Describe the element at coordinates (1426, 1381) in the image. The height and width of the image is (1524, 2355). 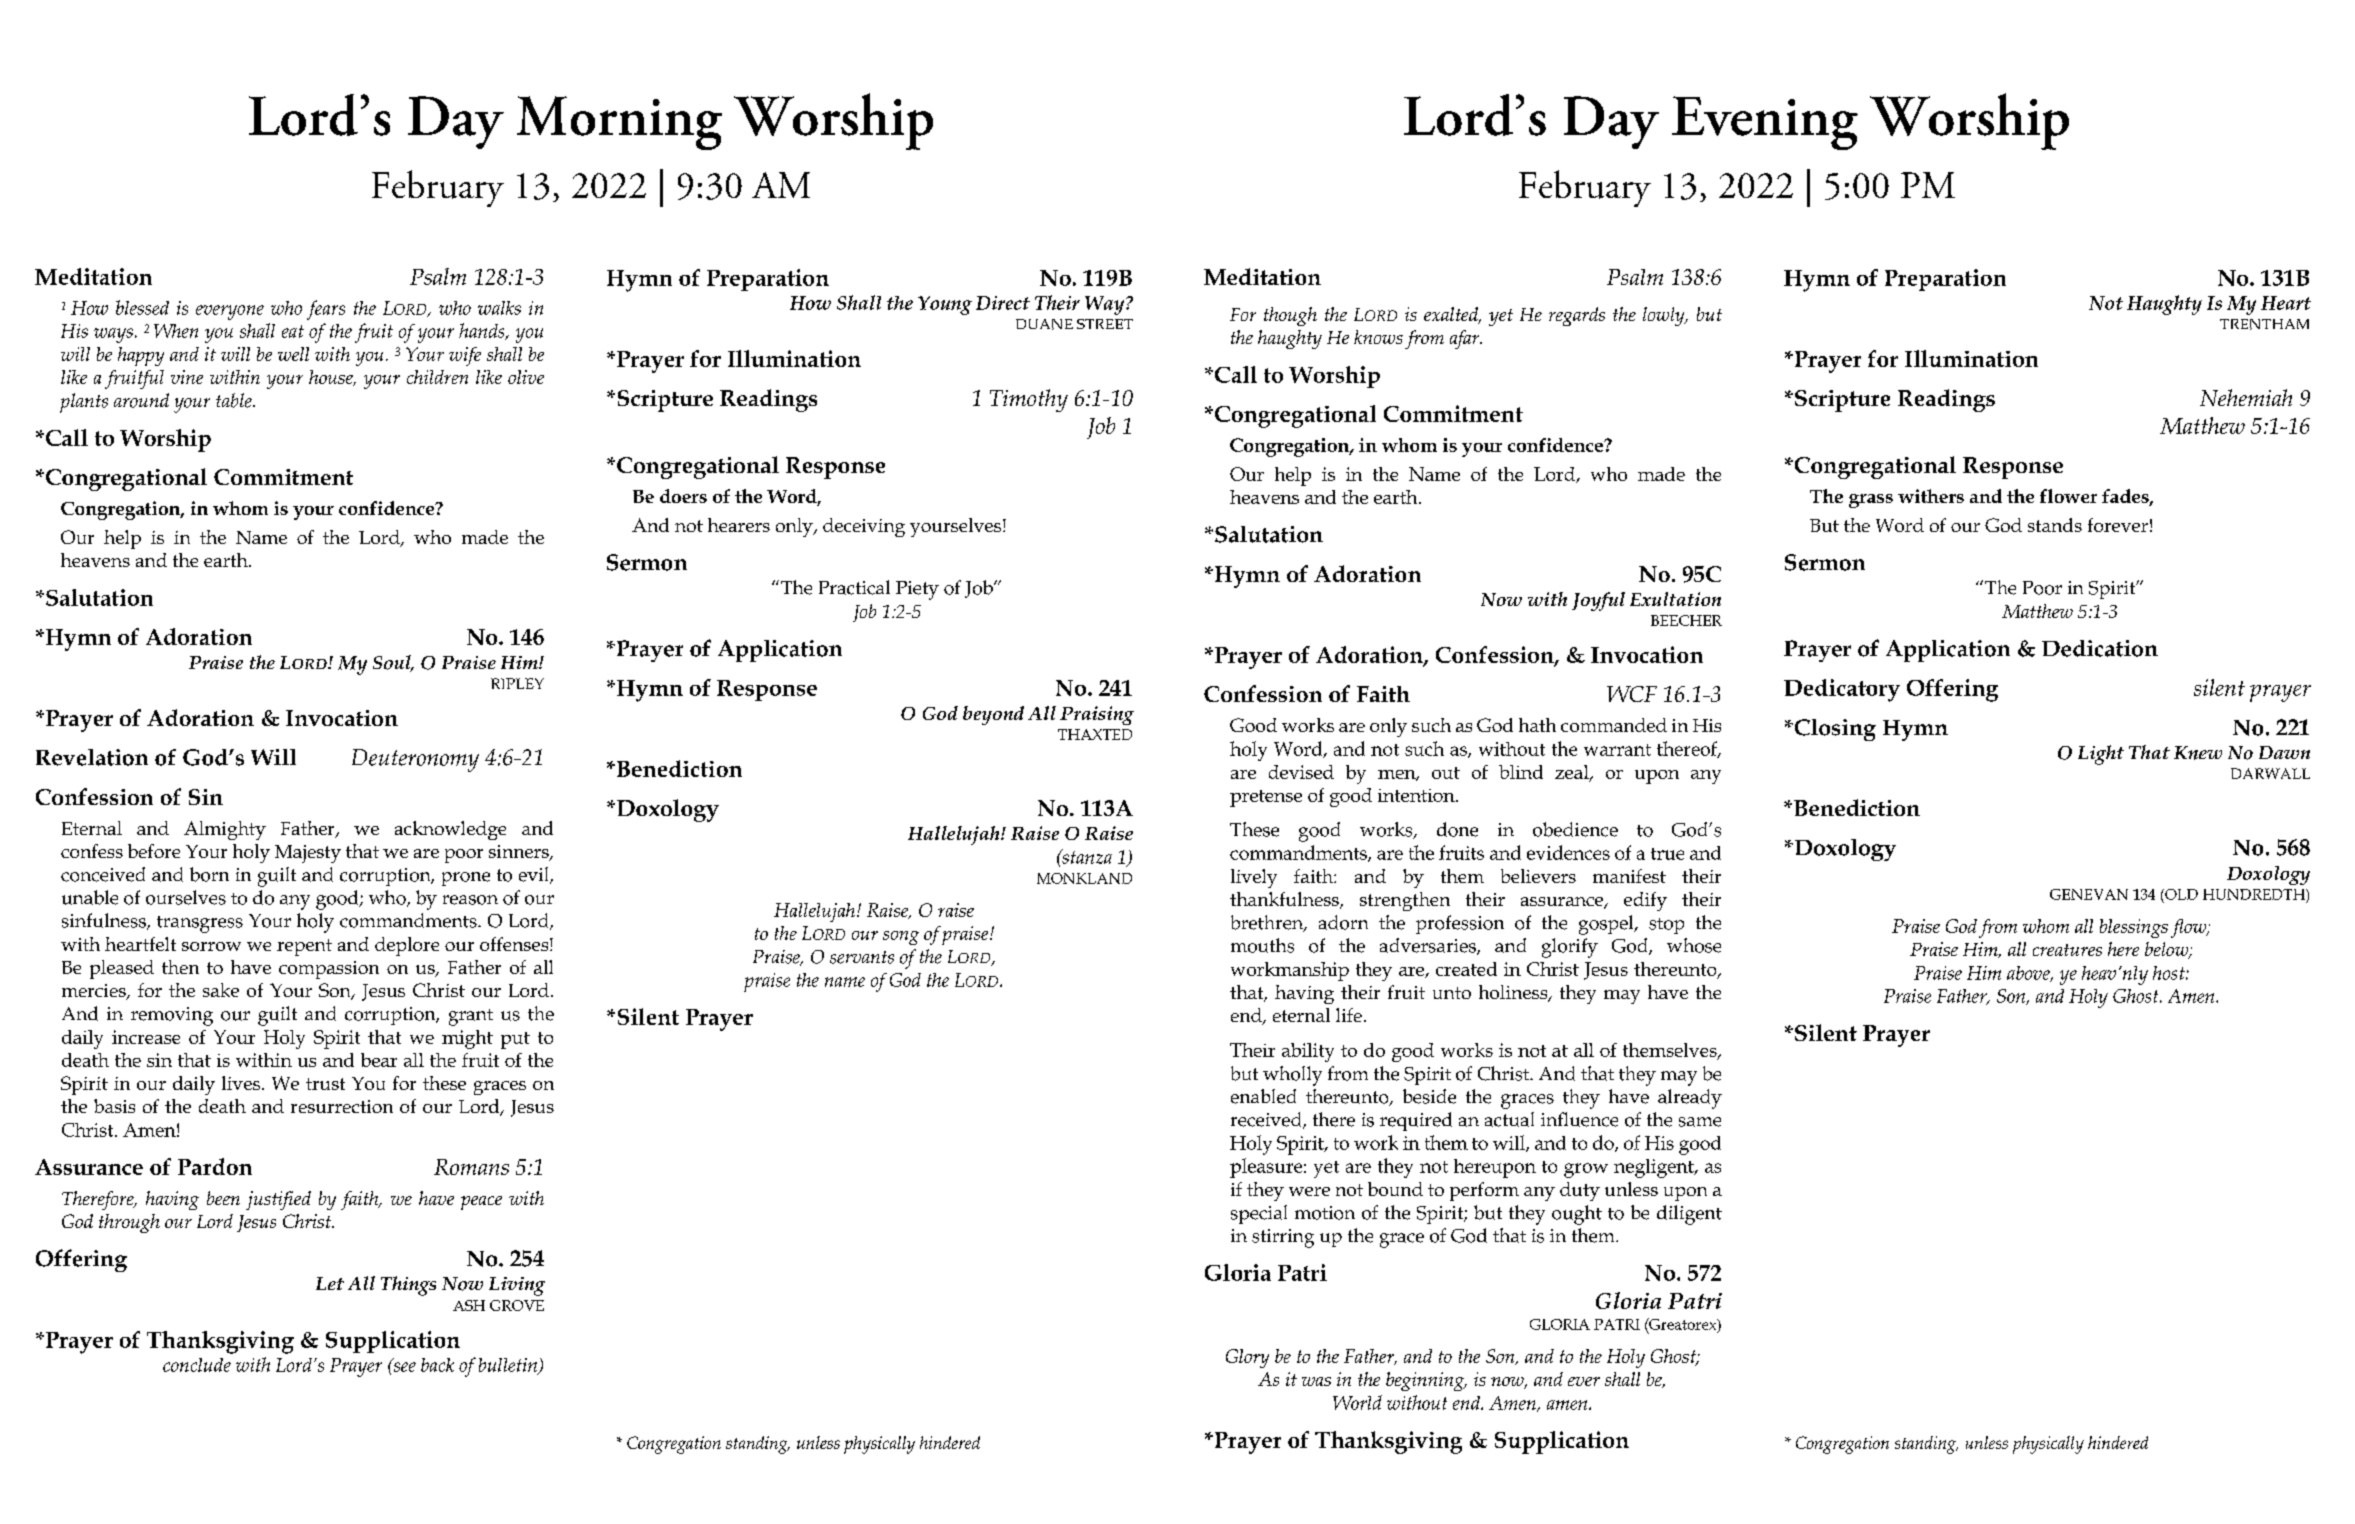
I see `beginning` at that location.
